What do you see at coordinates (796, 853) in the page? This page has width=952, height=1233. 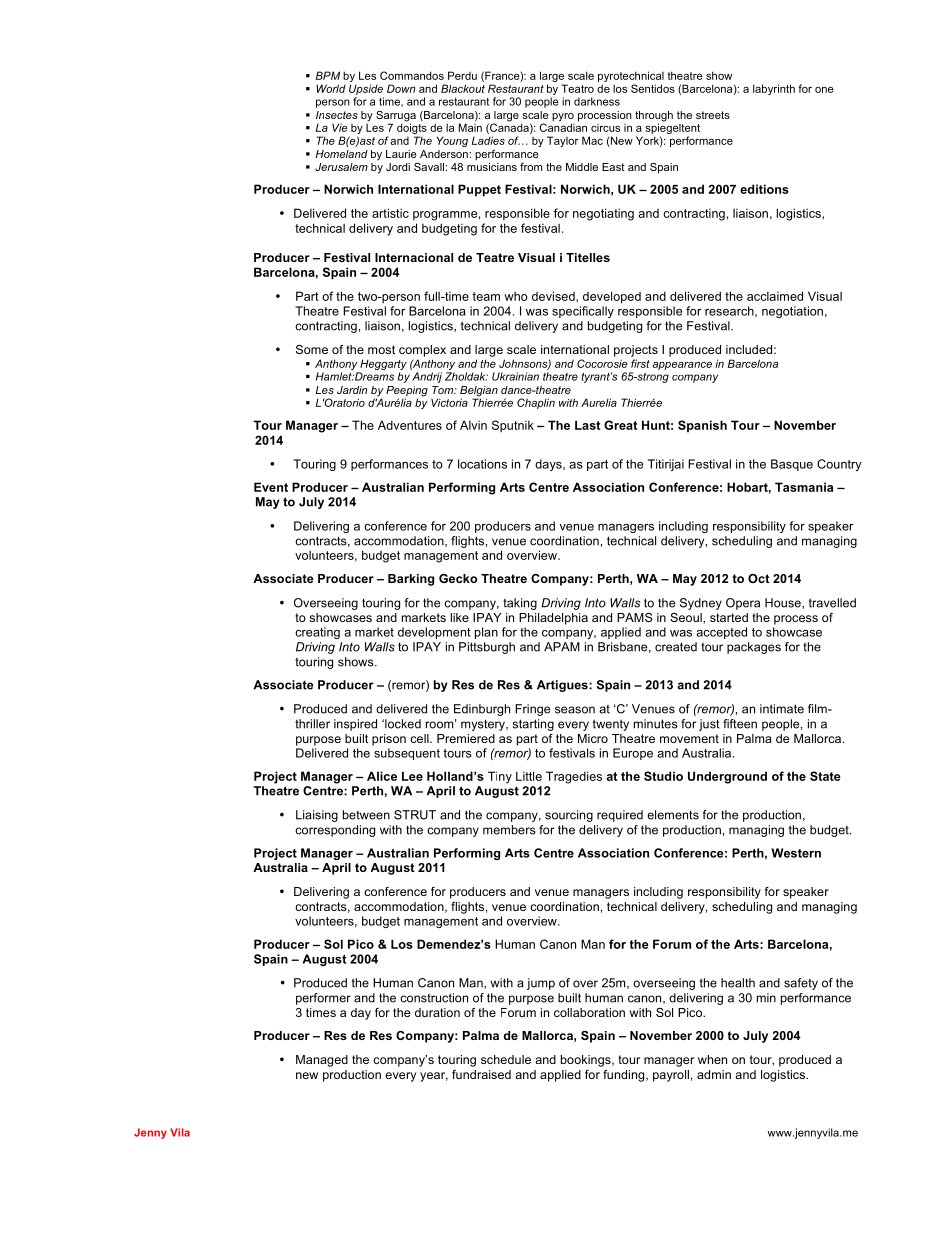 I see `Western` at bounding box center [796, 853].
